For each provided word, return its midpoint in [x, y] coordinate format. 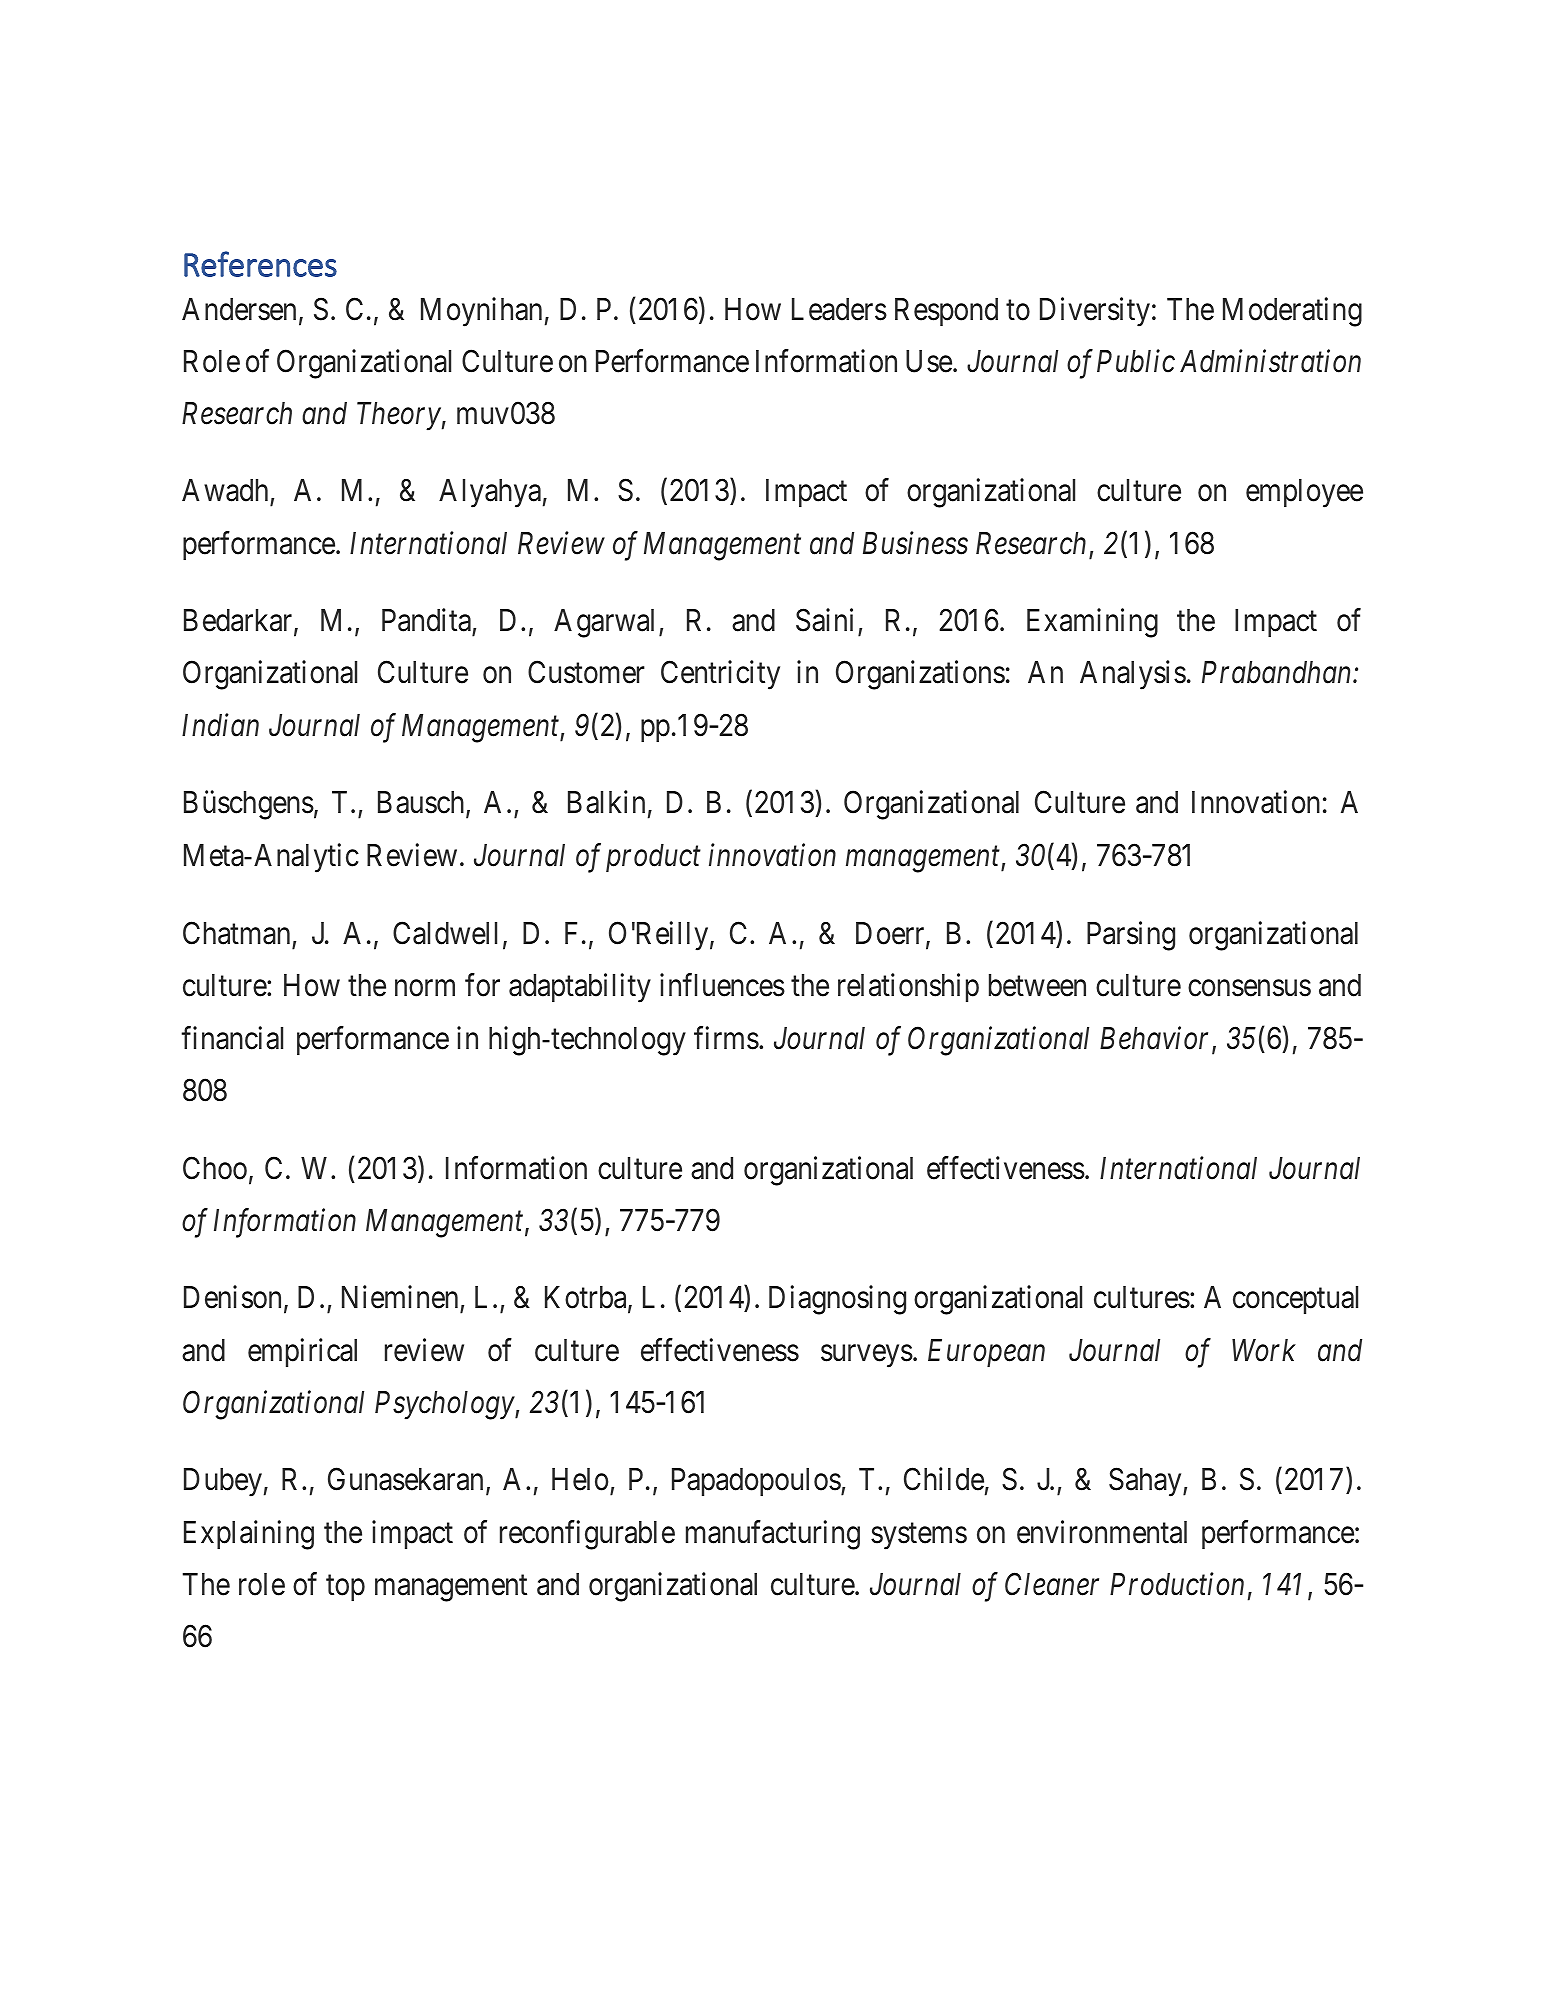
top [345, 1588]
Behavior [1156, 1039]
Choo [215, 1168]
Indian [220, 725]
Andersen [239, 309]
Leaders [839, 309]
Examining [1092, 623]
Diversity [1095, 312]
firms [726, 1038]
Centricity [720, 675]
